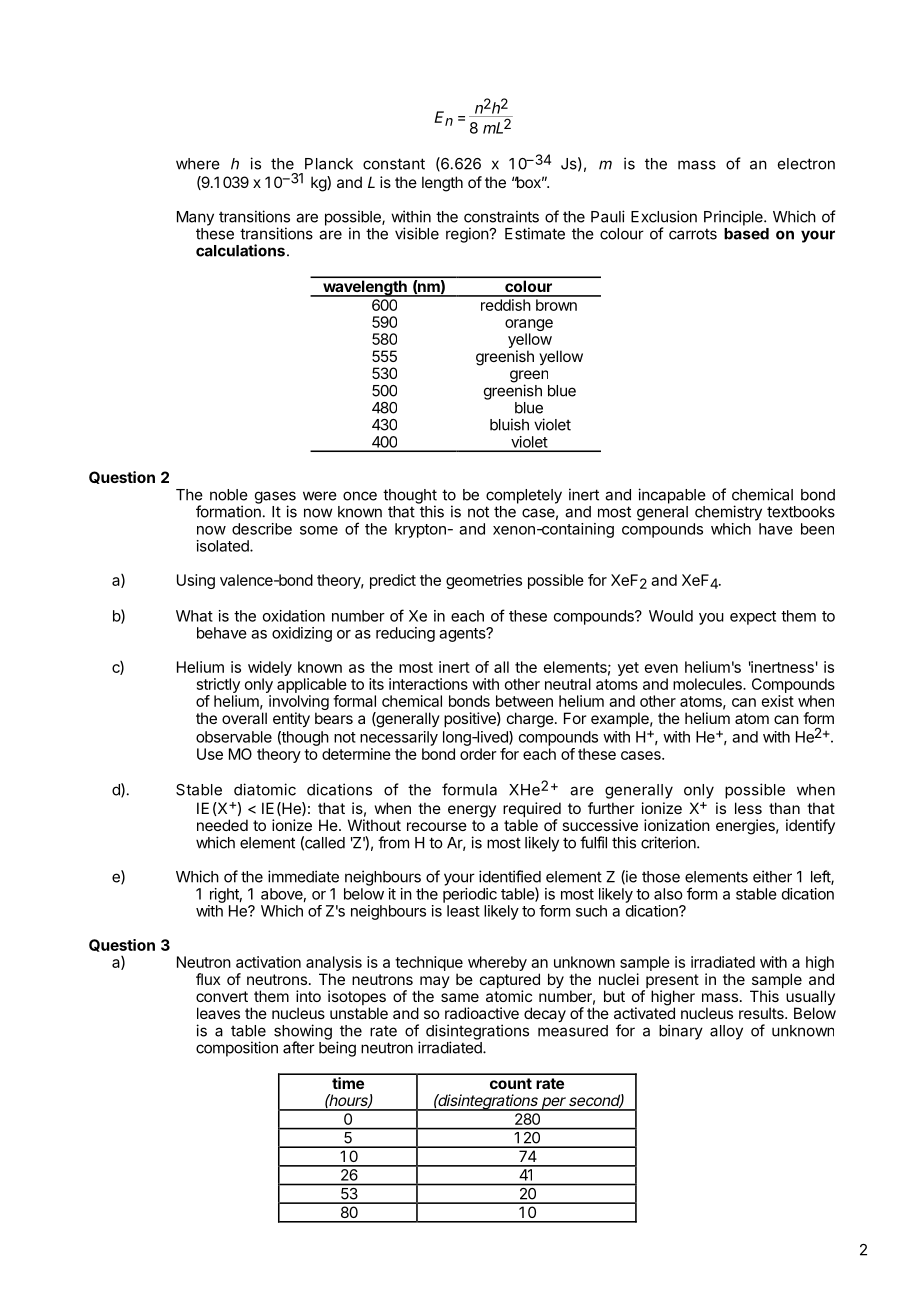  I want to click on describe, so click(262, 529).
